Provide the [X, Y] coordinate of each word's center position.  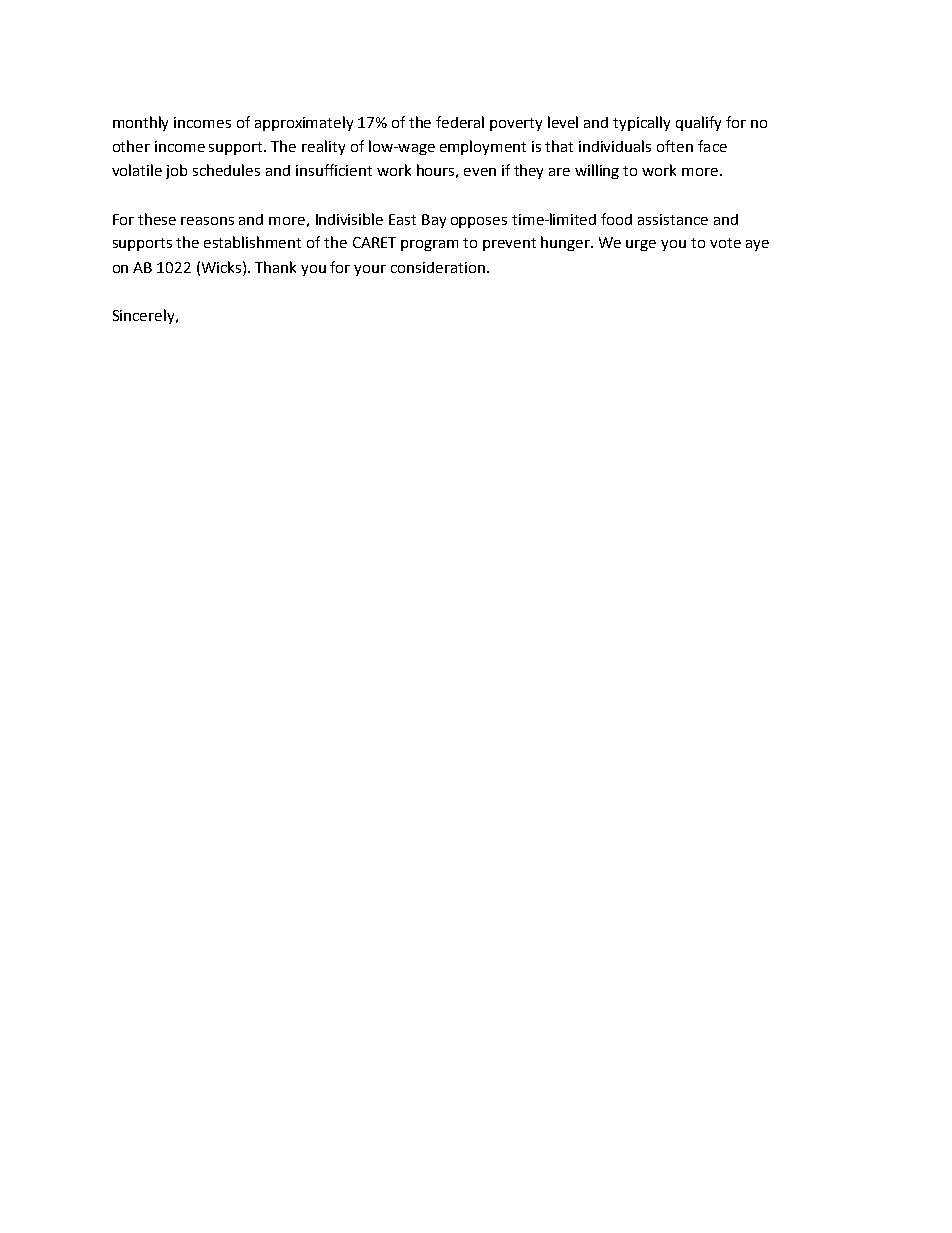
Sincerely [145, 316]
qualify [698, 123]
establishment [252, 242]
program [429, 245]
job [176, 171]
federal [460, 122]
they [528, 171]
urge [641, 245]
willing [597, 171]
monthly [140, 123]
